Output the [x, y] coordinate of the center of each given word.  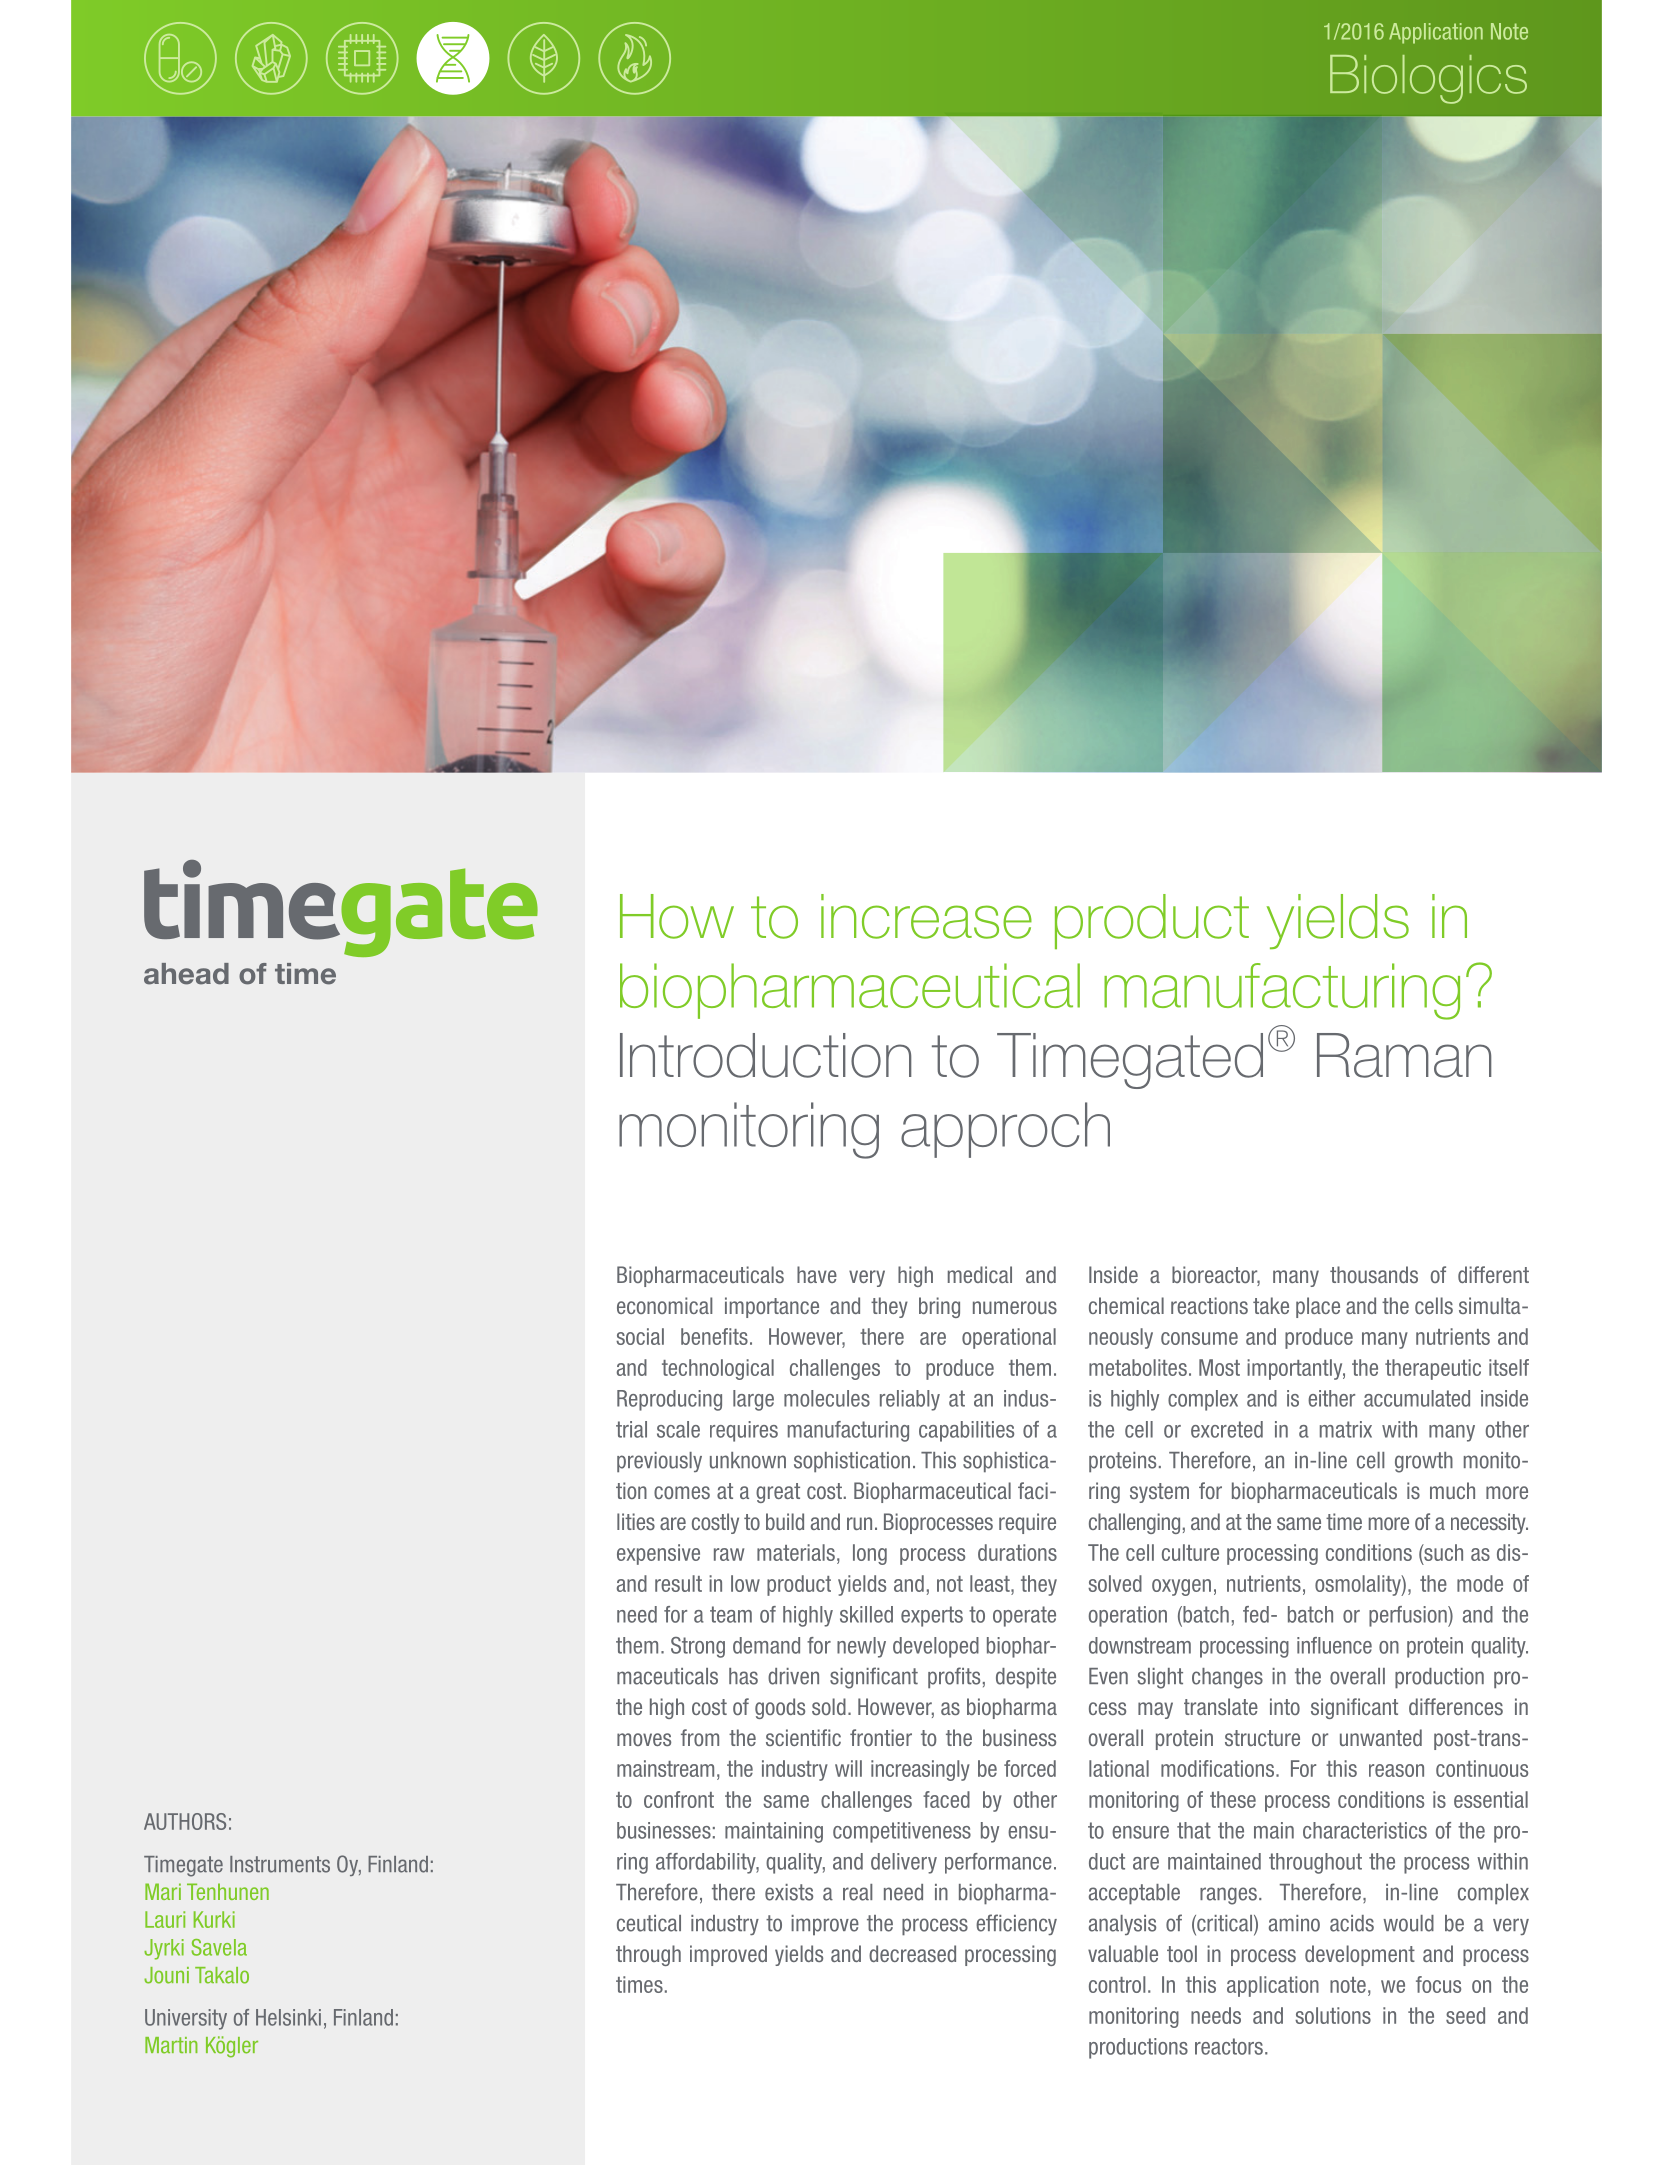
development [1360, 1955]
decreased [912, 1953]
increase [926, 916]
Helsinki [288, 2017]
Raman [1404, 1055]
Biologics [1428, 79]
